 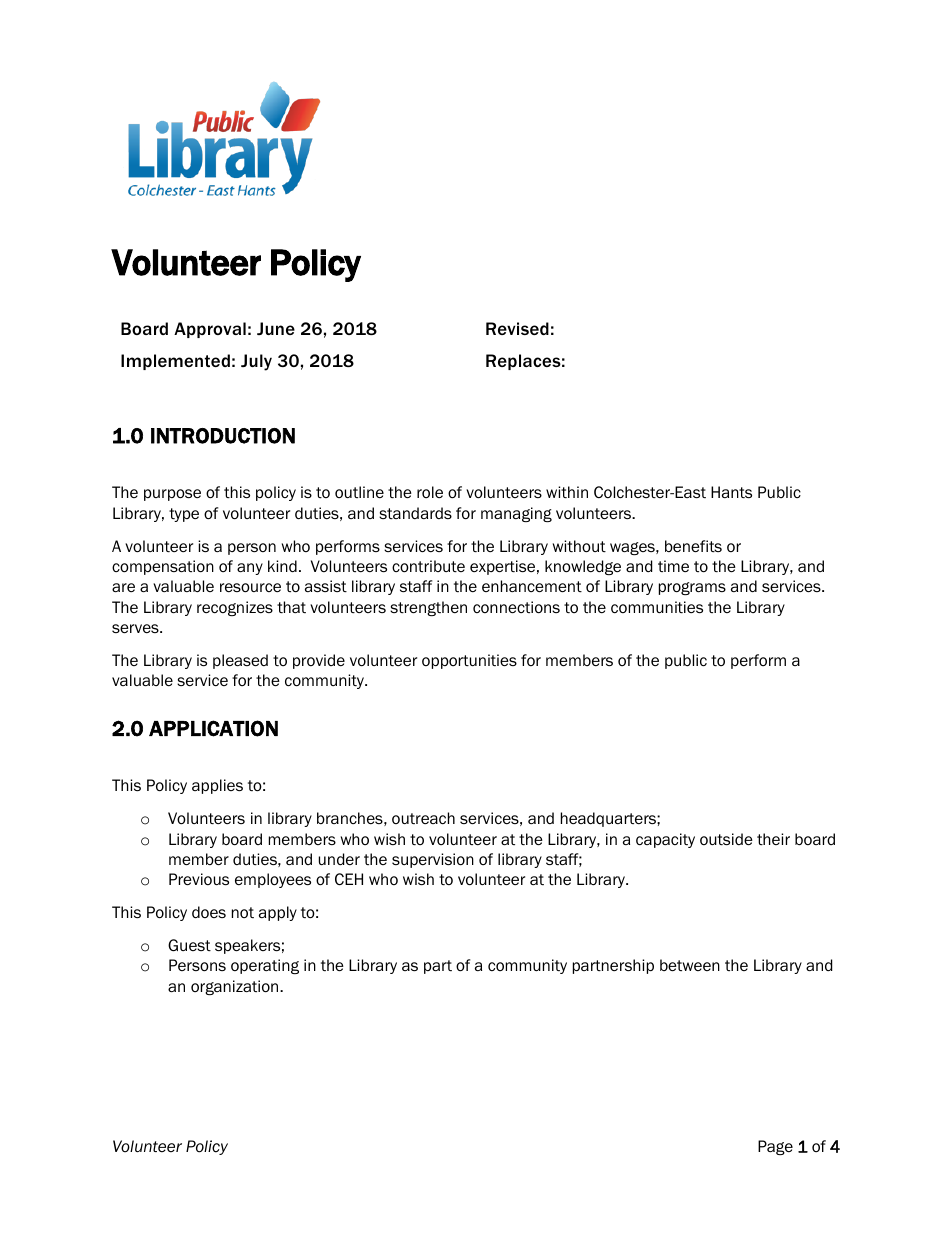 What do you see at coordinates (236, 987) in the screenshot?
I see `organization` at bounding box center [236, 987].
